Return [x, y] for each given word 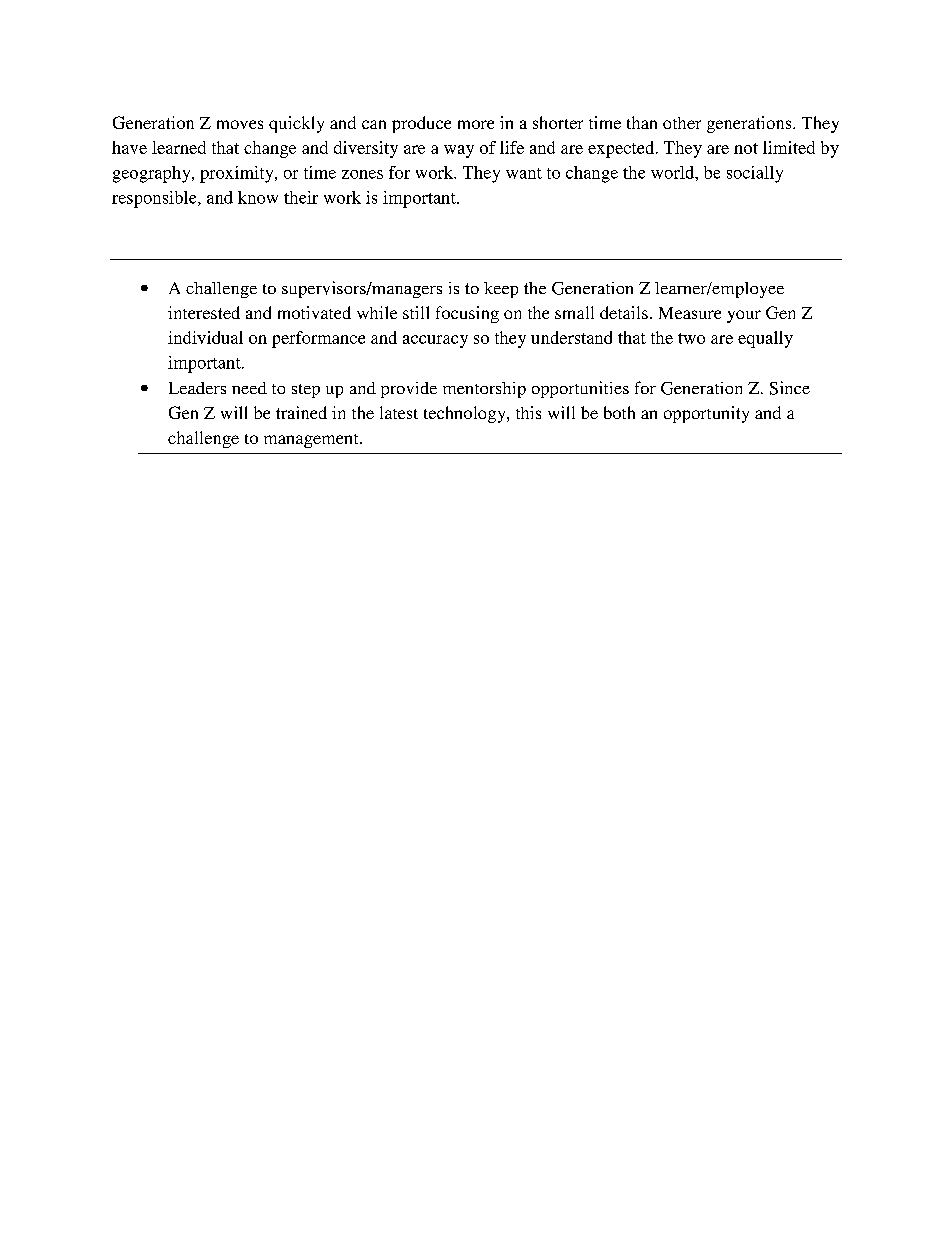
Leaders [197, 388]
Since [790, 388]
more [476, 124]
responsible [155, 199]
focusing [467, 314]
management [312, 441]
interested [204, 312]
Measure [690, 313]
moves [240, 124]
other [682, 123]
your [744, 316]
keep [501, 290]
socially [755, 174]
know [258, 197]
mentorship [484, 390]
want [524, 173]
